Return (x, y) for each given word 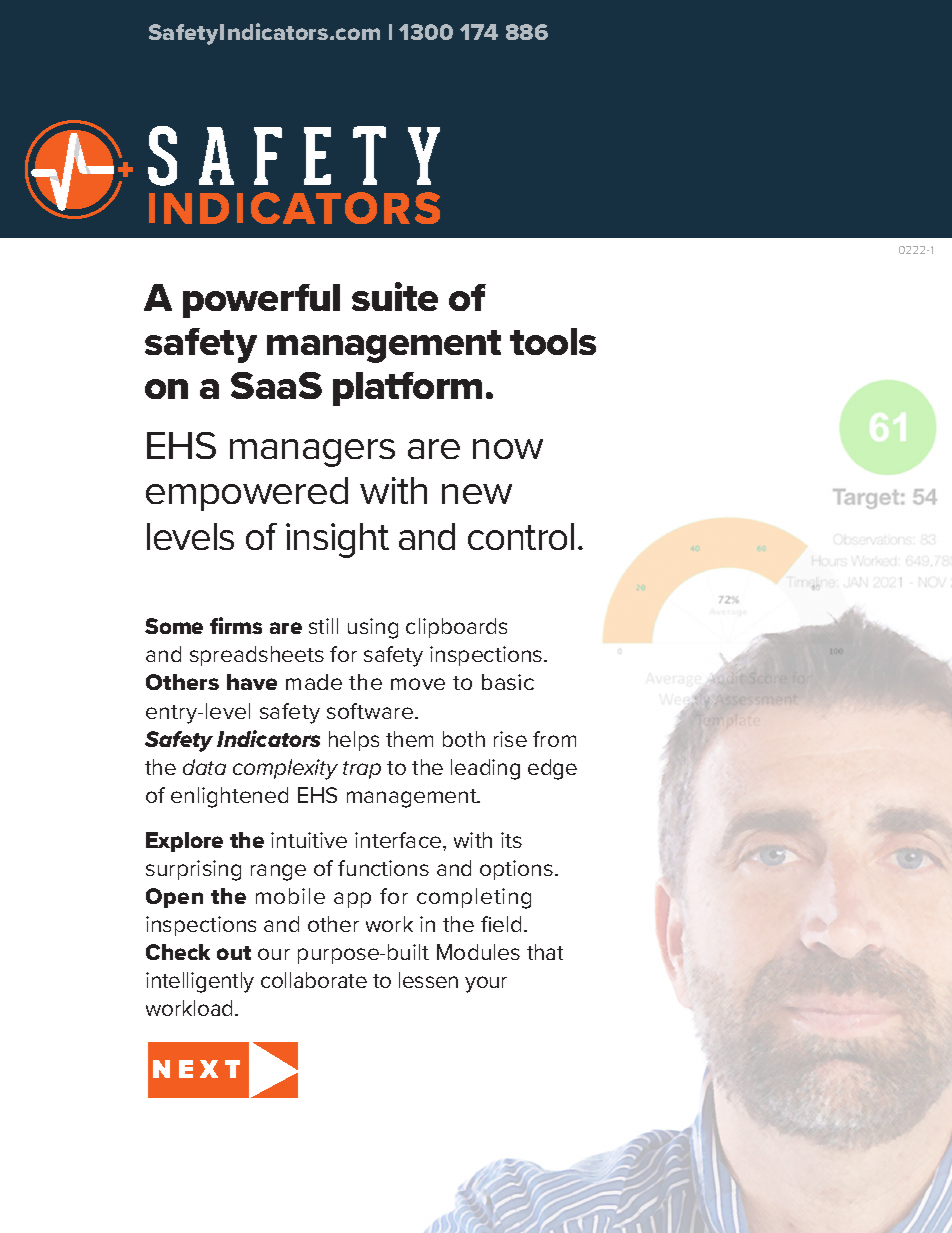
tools (553, 341)
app (352, 900)
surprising (193, 870)
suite (395, 296)
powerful (261, 301)
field (501, 924)
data (204, 767)
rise (510, 739)
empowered (247, 494)
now (508, 449)
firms (236, 625)
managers (312, 453)
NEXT (196, 1069)
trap (362, 770)
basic (508, 682)
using (373, 628)
